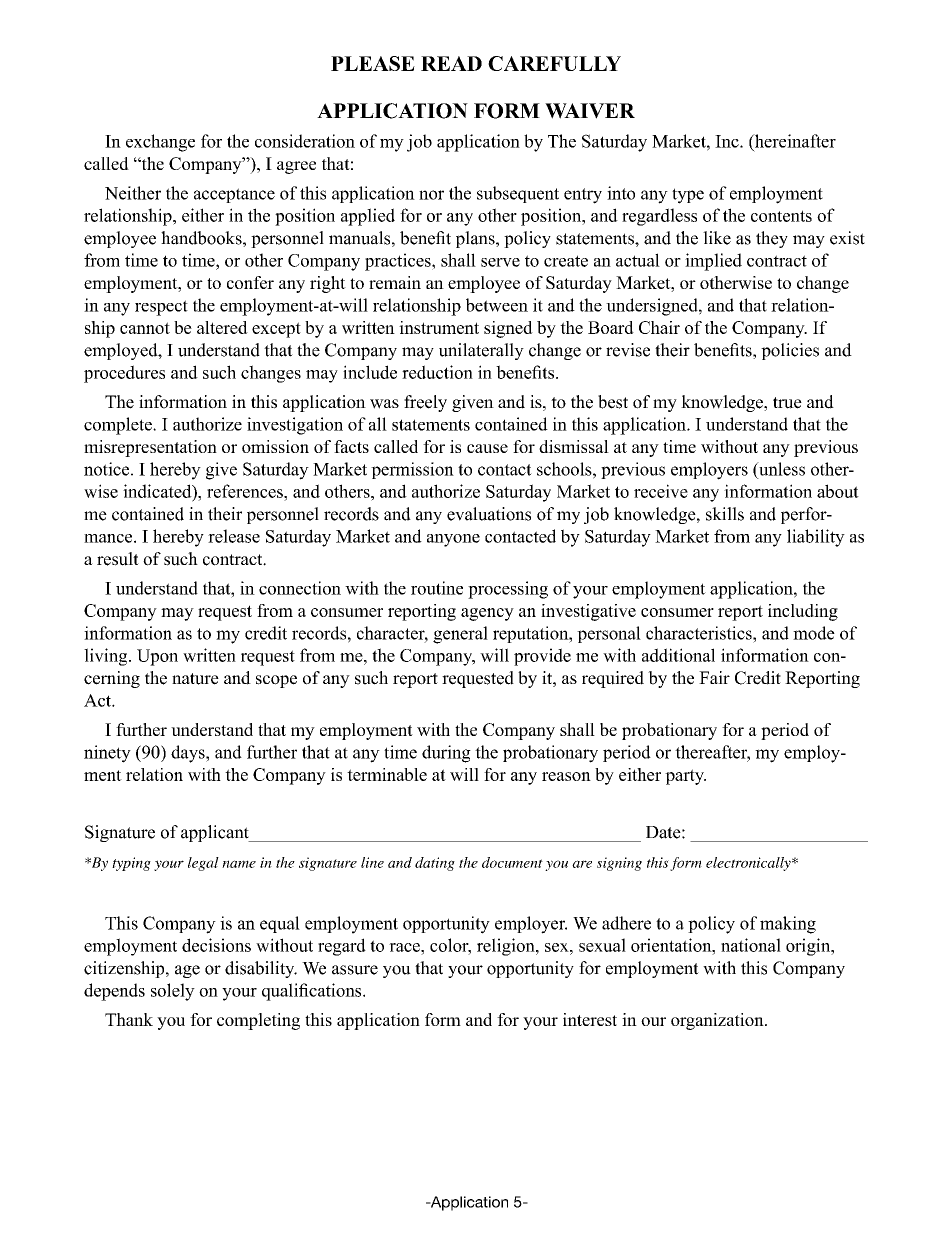 The image size is (952, 1233). What do you see at coordinates (507, 947) in the document?
I see `religion` at bounding box center [507, 947].
